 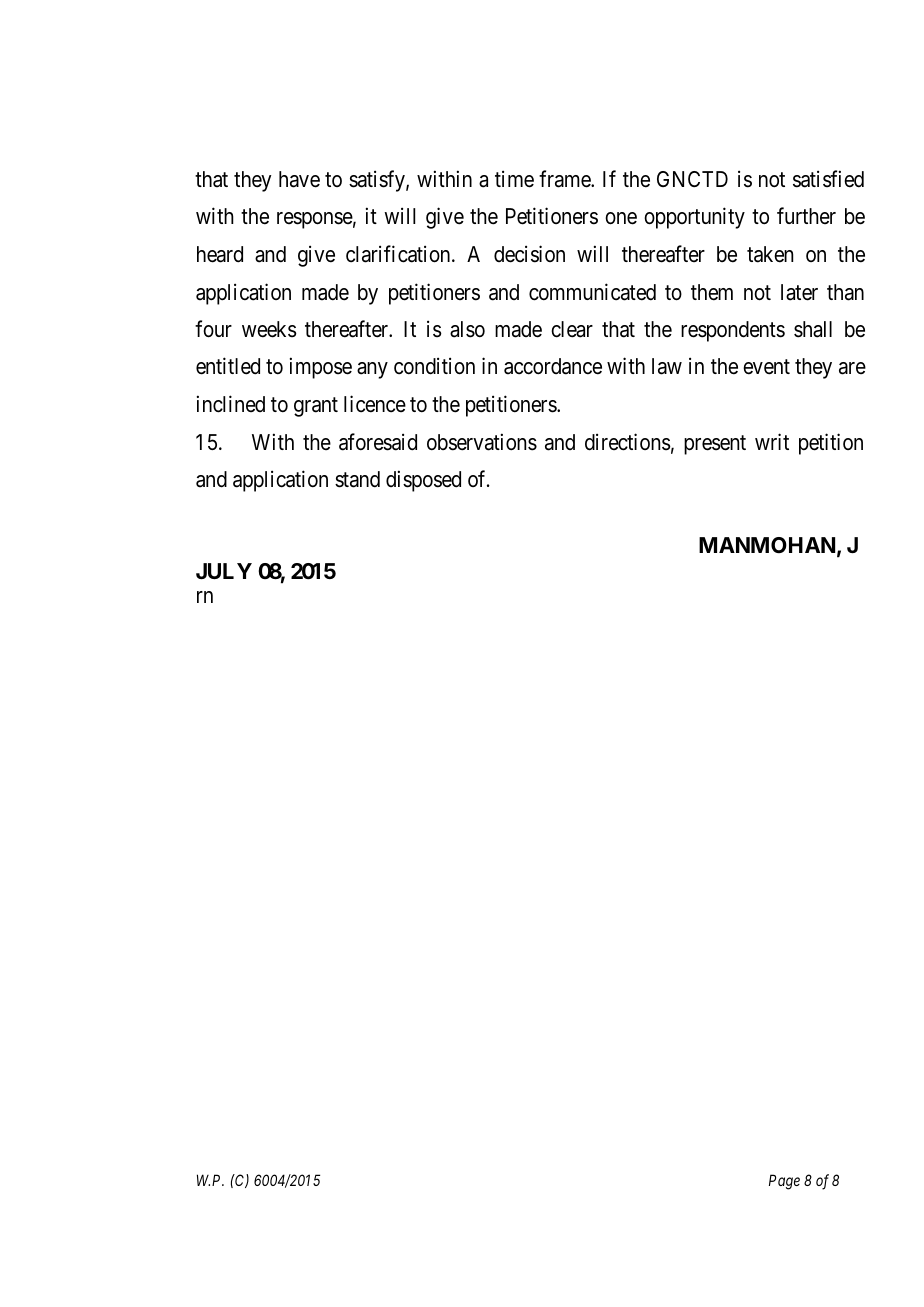 I want to click on writ, so click(x=772, y=441).
